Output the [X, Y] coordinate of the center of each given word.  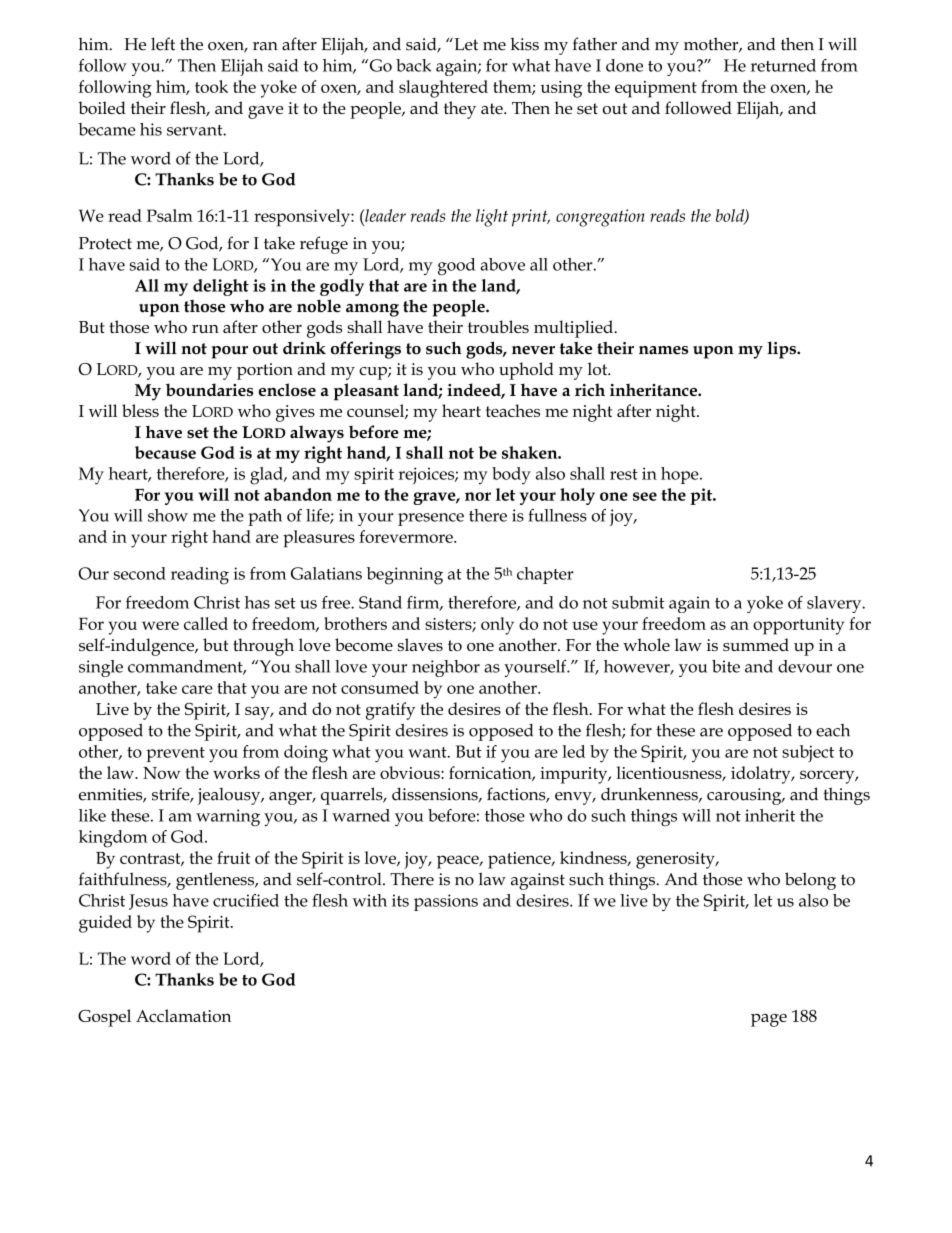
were [160, 625]
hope [681, 475]
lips [782, 350]
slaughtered [443, 89]
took [211, 86]
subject [808, 753]
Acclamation [183, 1015]
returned [783, 65]
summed [756, 644]
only [497, 626]
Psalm [170, 215]
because [165, 452]
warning [228, 818]
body [511, 476]
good [456, 267]
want [428, 752]
